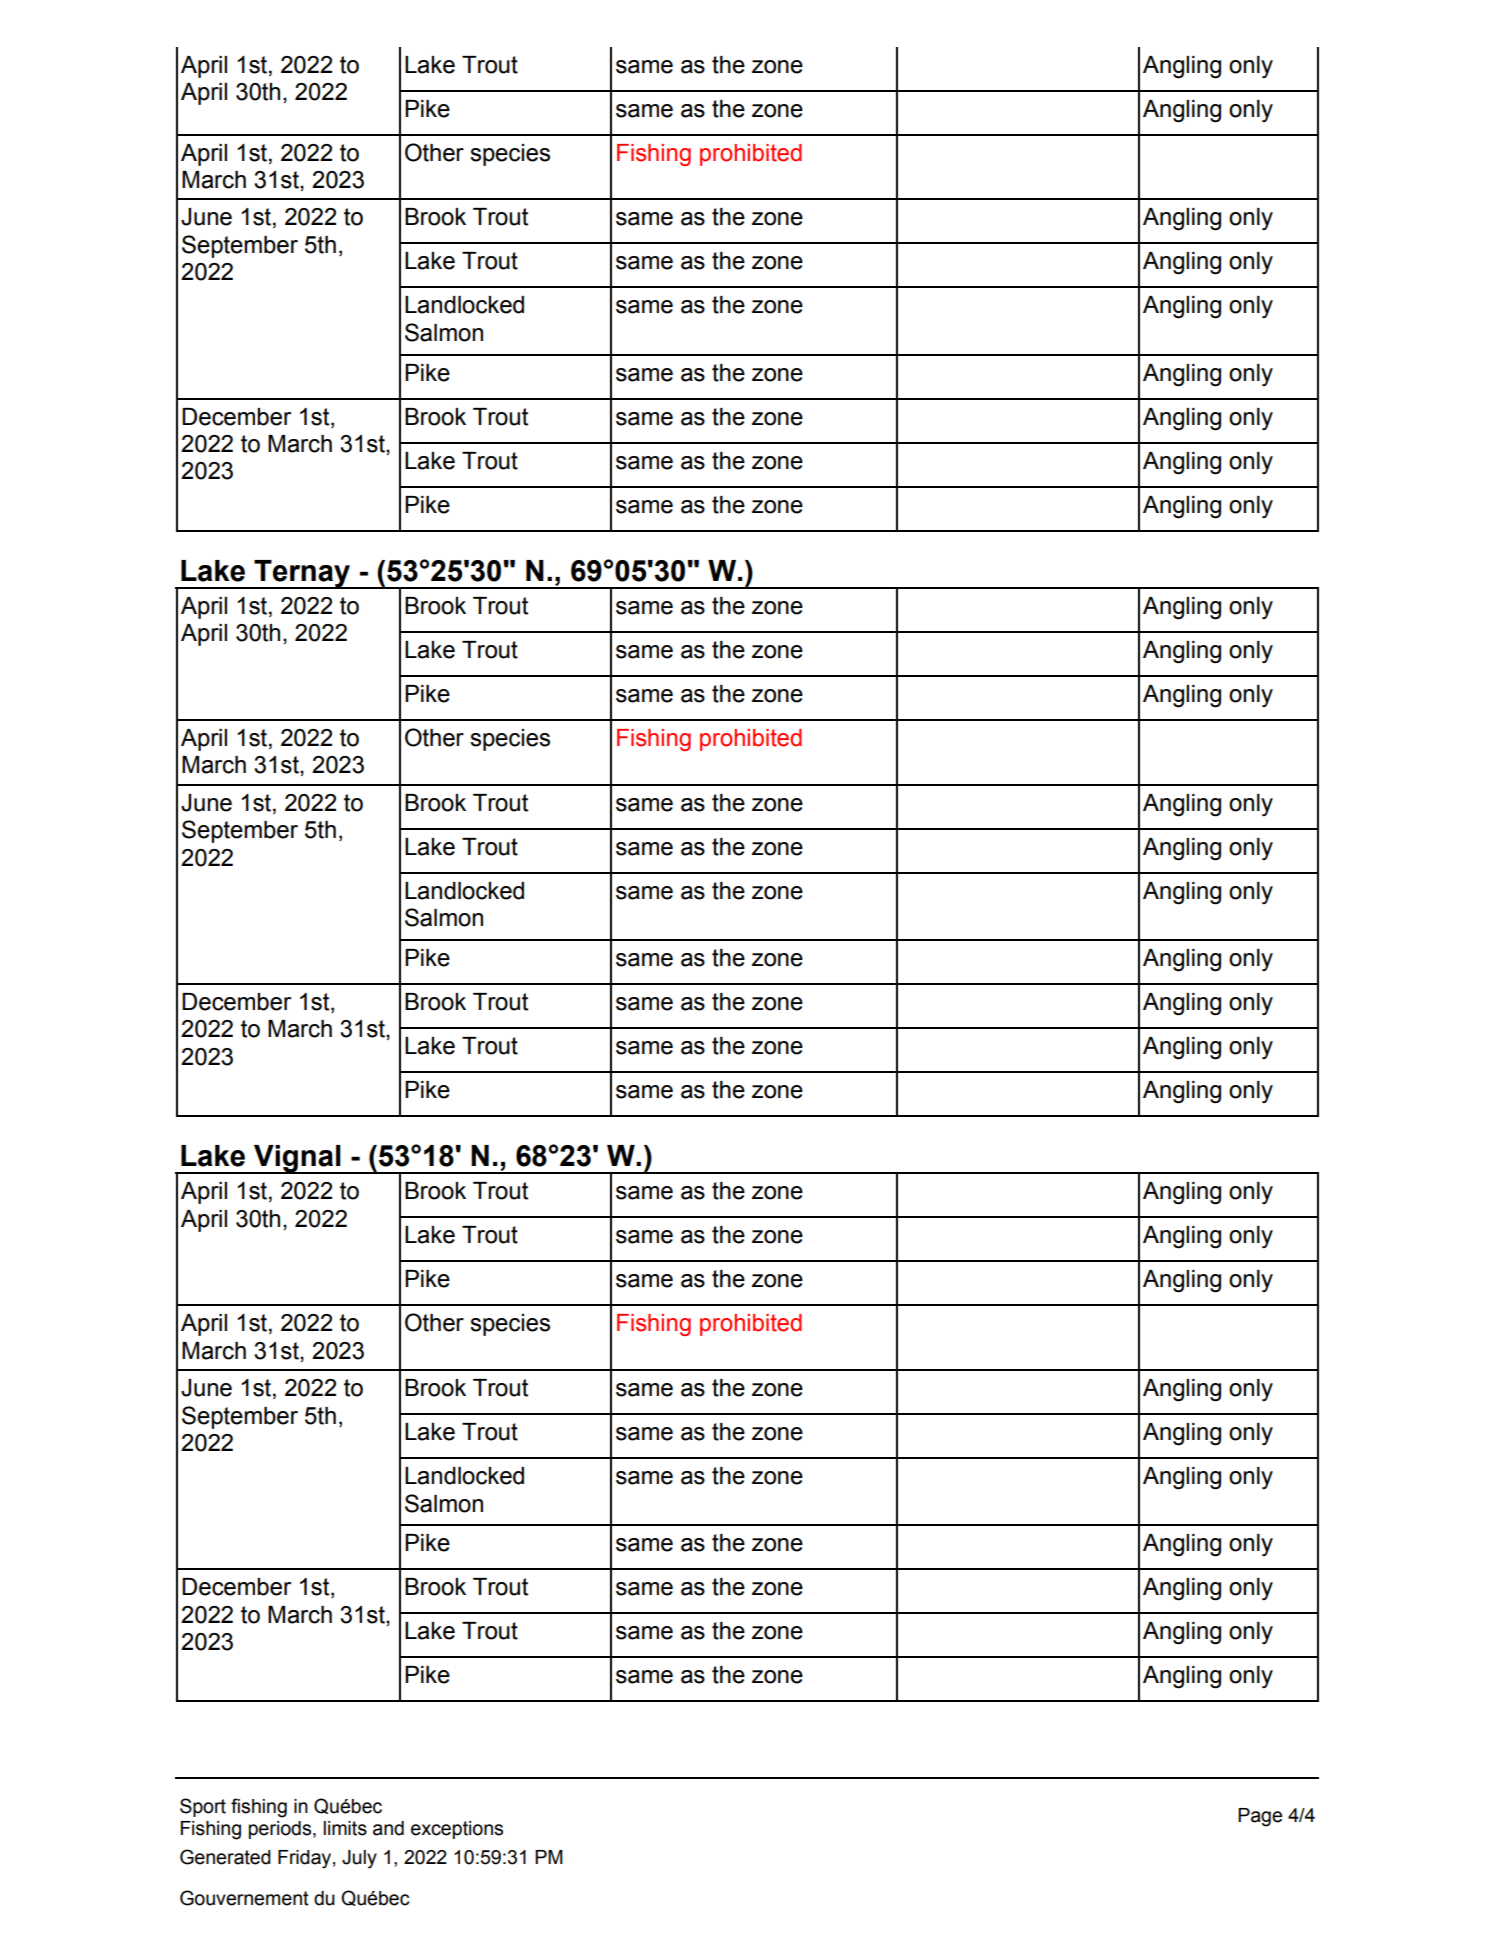 The image size is (1495, 1935). What do you see at coordinates (1260, 1817) in the screenshot?
I see `Page` at bounding box center [1260, 1817].
